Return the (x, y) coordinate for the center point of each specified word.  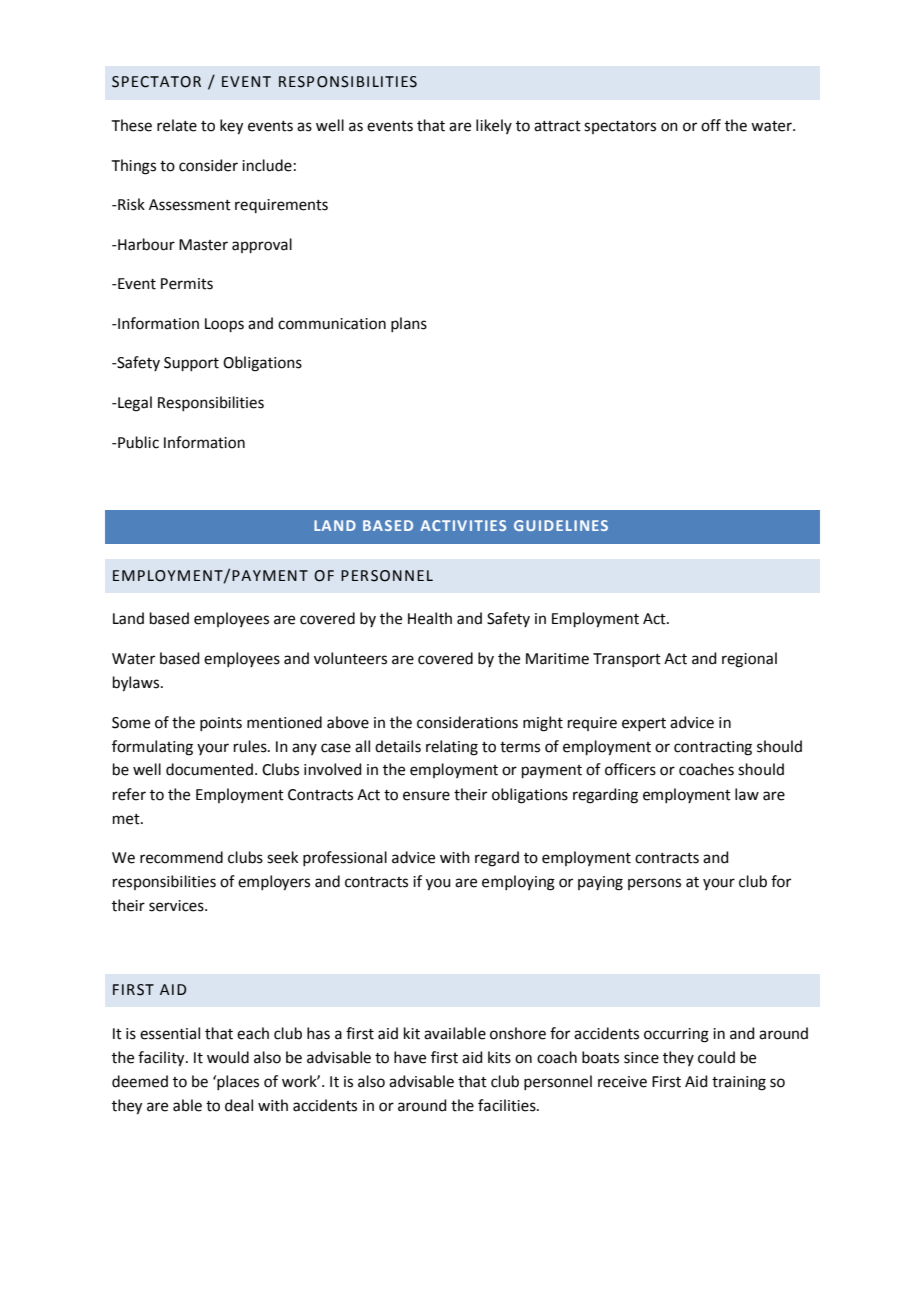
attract (557, 126)
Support (191, 364)
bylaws (137, 684)
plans (409, 324)
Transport (627, 660)
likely (494, 126)
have (410, 1057)
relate (177, 125)
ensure (426, 796)
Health (430, 618)
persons (654, 884)
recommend (181, 857)
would (228, 1057)
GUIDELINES (561, 525)
